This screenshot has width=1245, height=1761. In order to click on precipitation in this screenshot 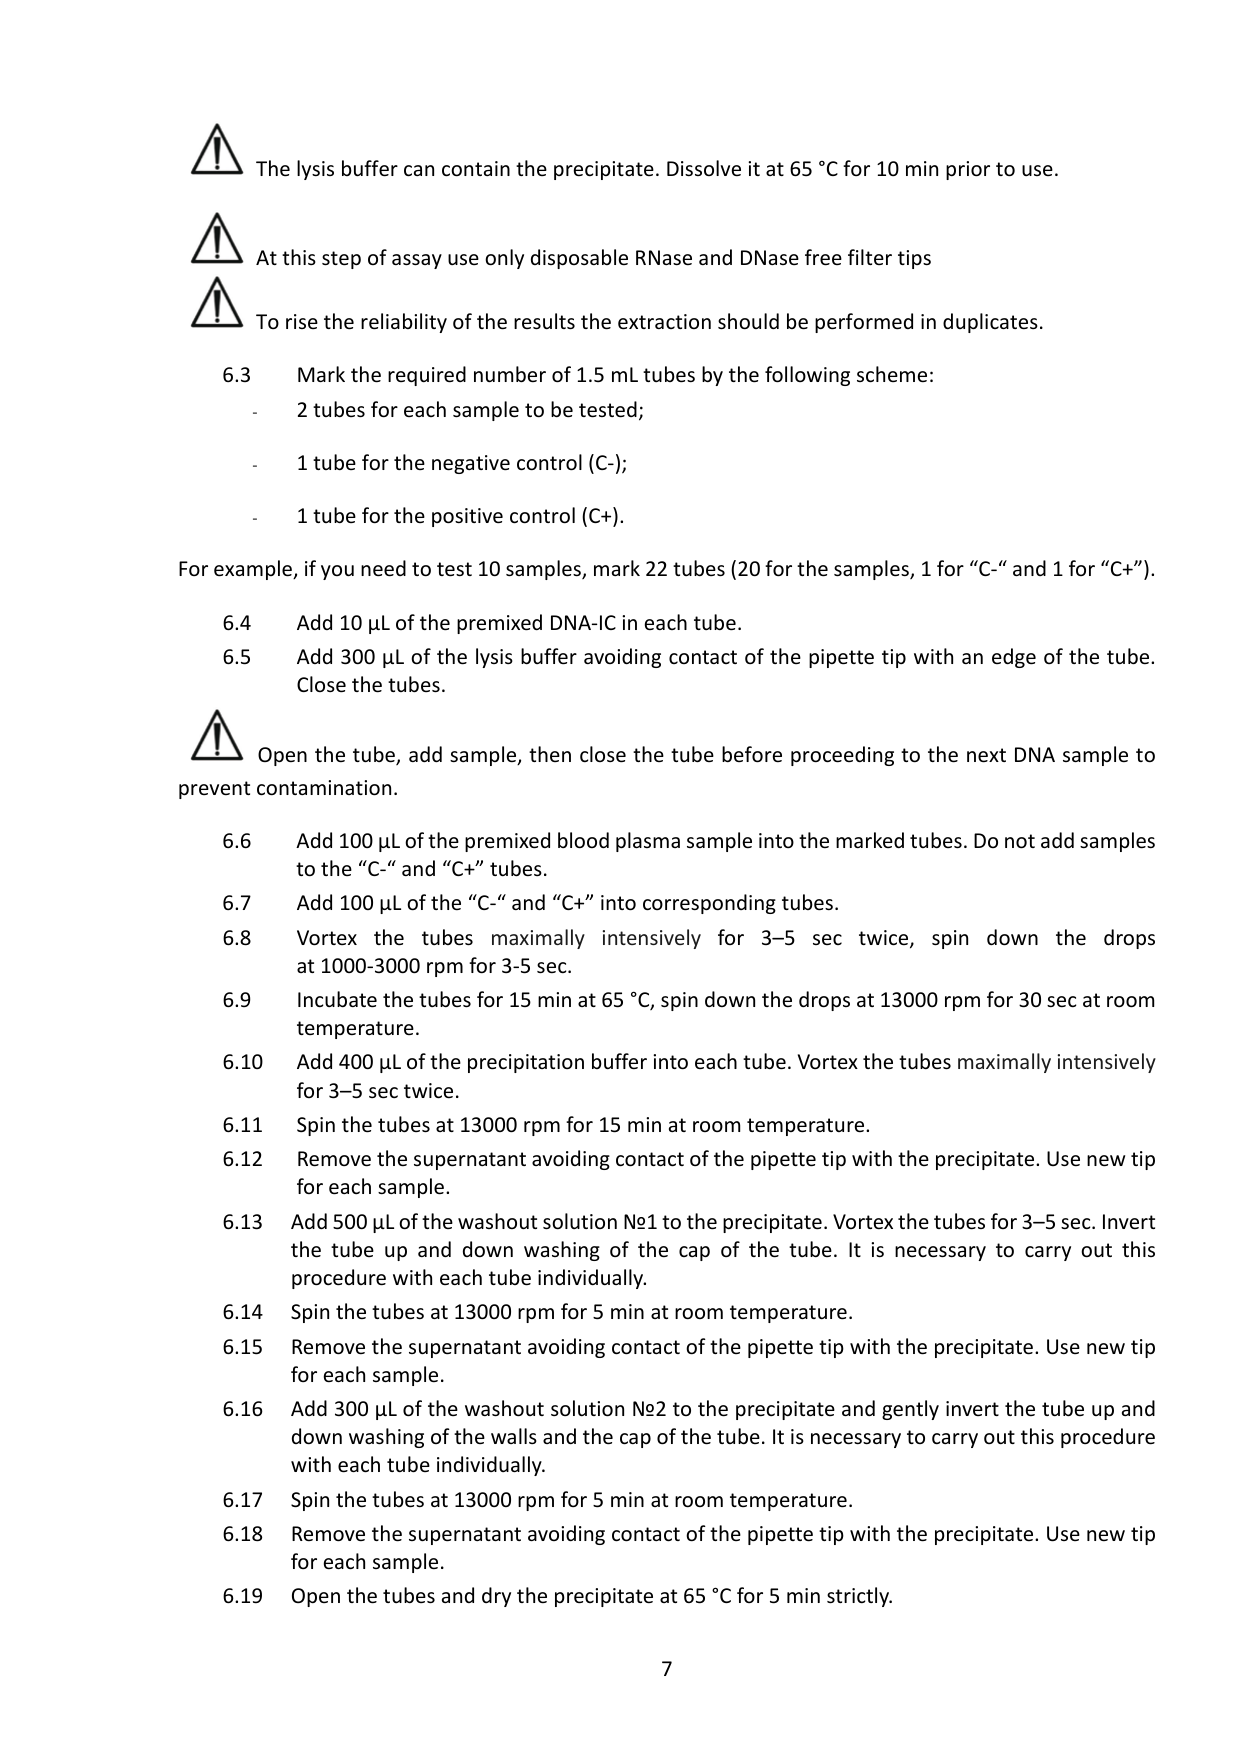, I will do `click(526, 1063)`.
